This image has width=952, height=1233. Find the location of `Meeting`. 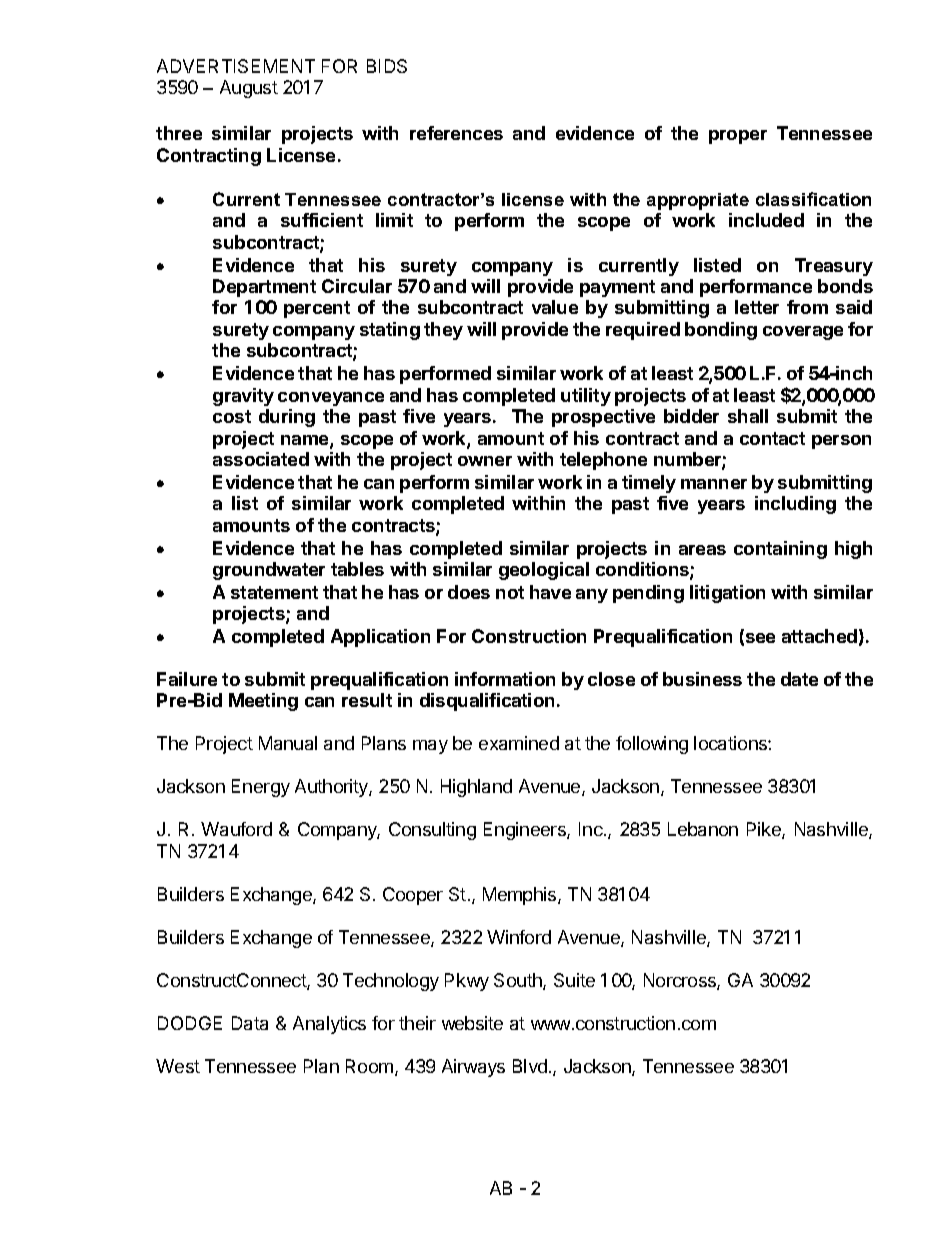

Meeting is located at coordinates (263, 702).
